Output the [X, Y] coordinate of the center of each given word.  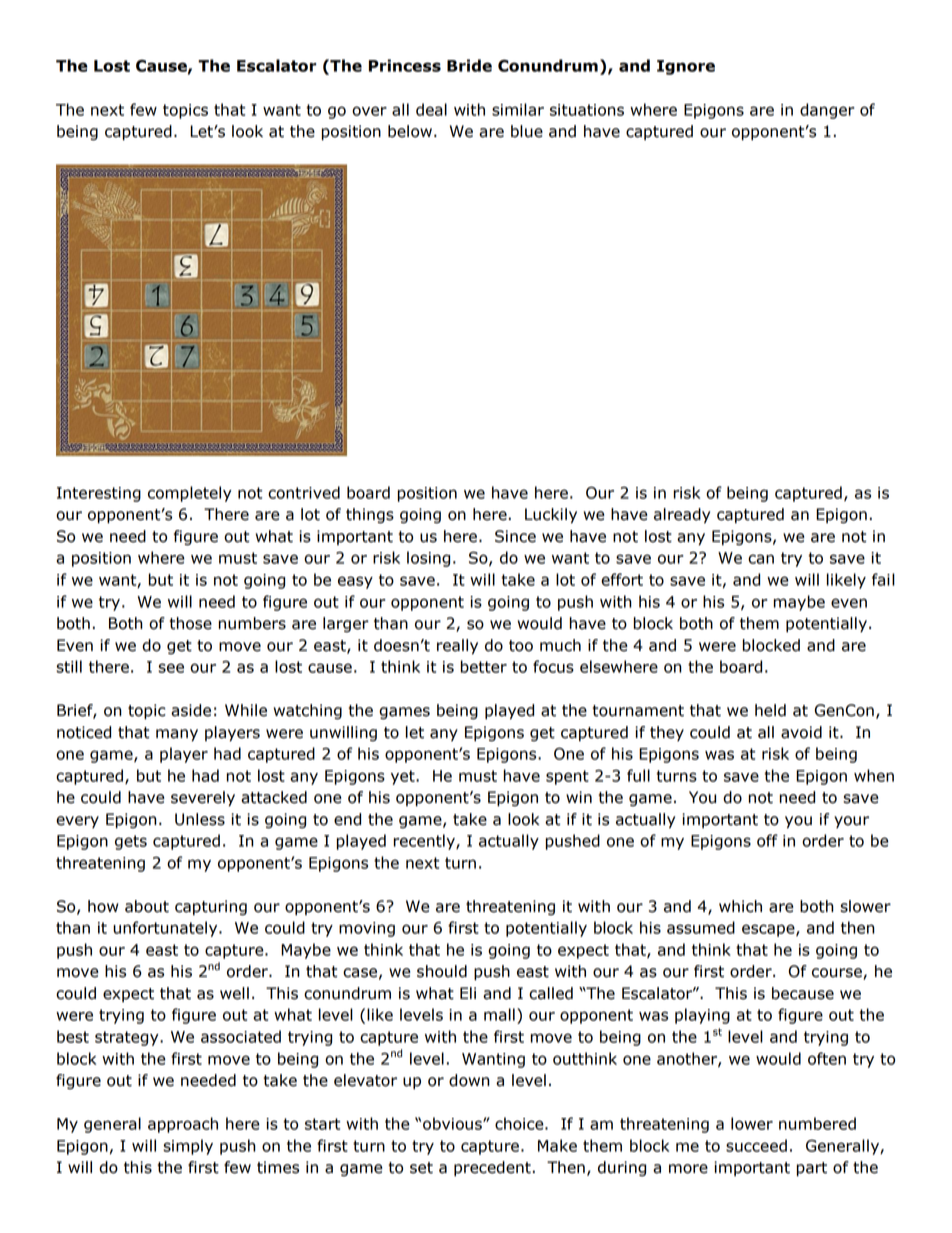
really [457, 647]
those [191, 623]
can [761, 559]
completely [190, 494]
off [767, 840]
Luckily [551, 516]
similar [518, 109]
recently [425, 842]
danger [827, 111]
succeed [756, 1145]
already [682, 516]
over [369, 111]
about [147, 906]
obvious [453, 1123]
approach [183, 1125]
